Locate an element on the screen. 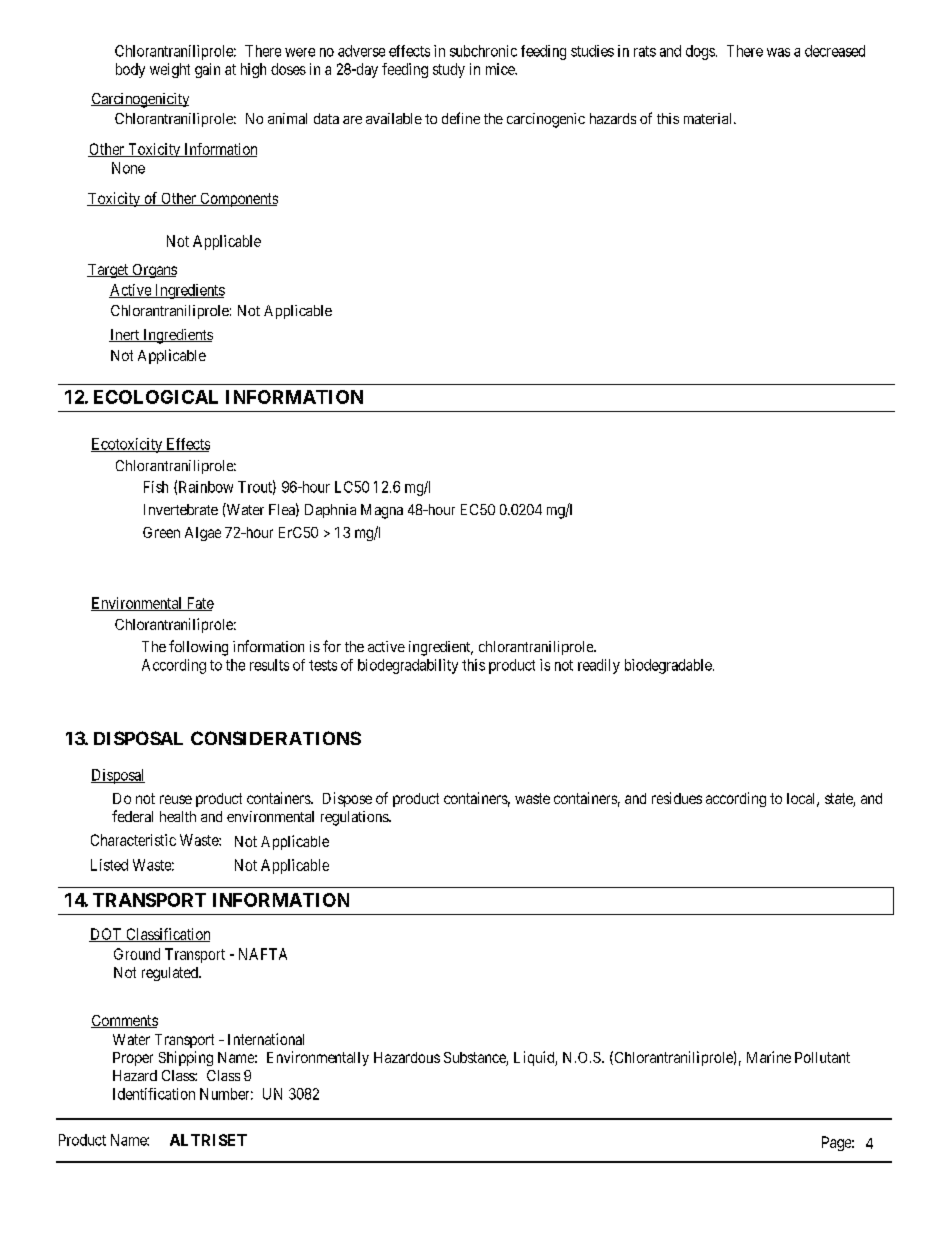  Marine is located at coordinates (769, 1057).
